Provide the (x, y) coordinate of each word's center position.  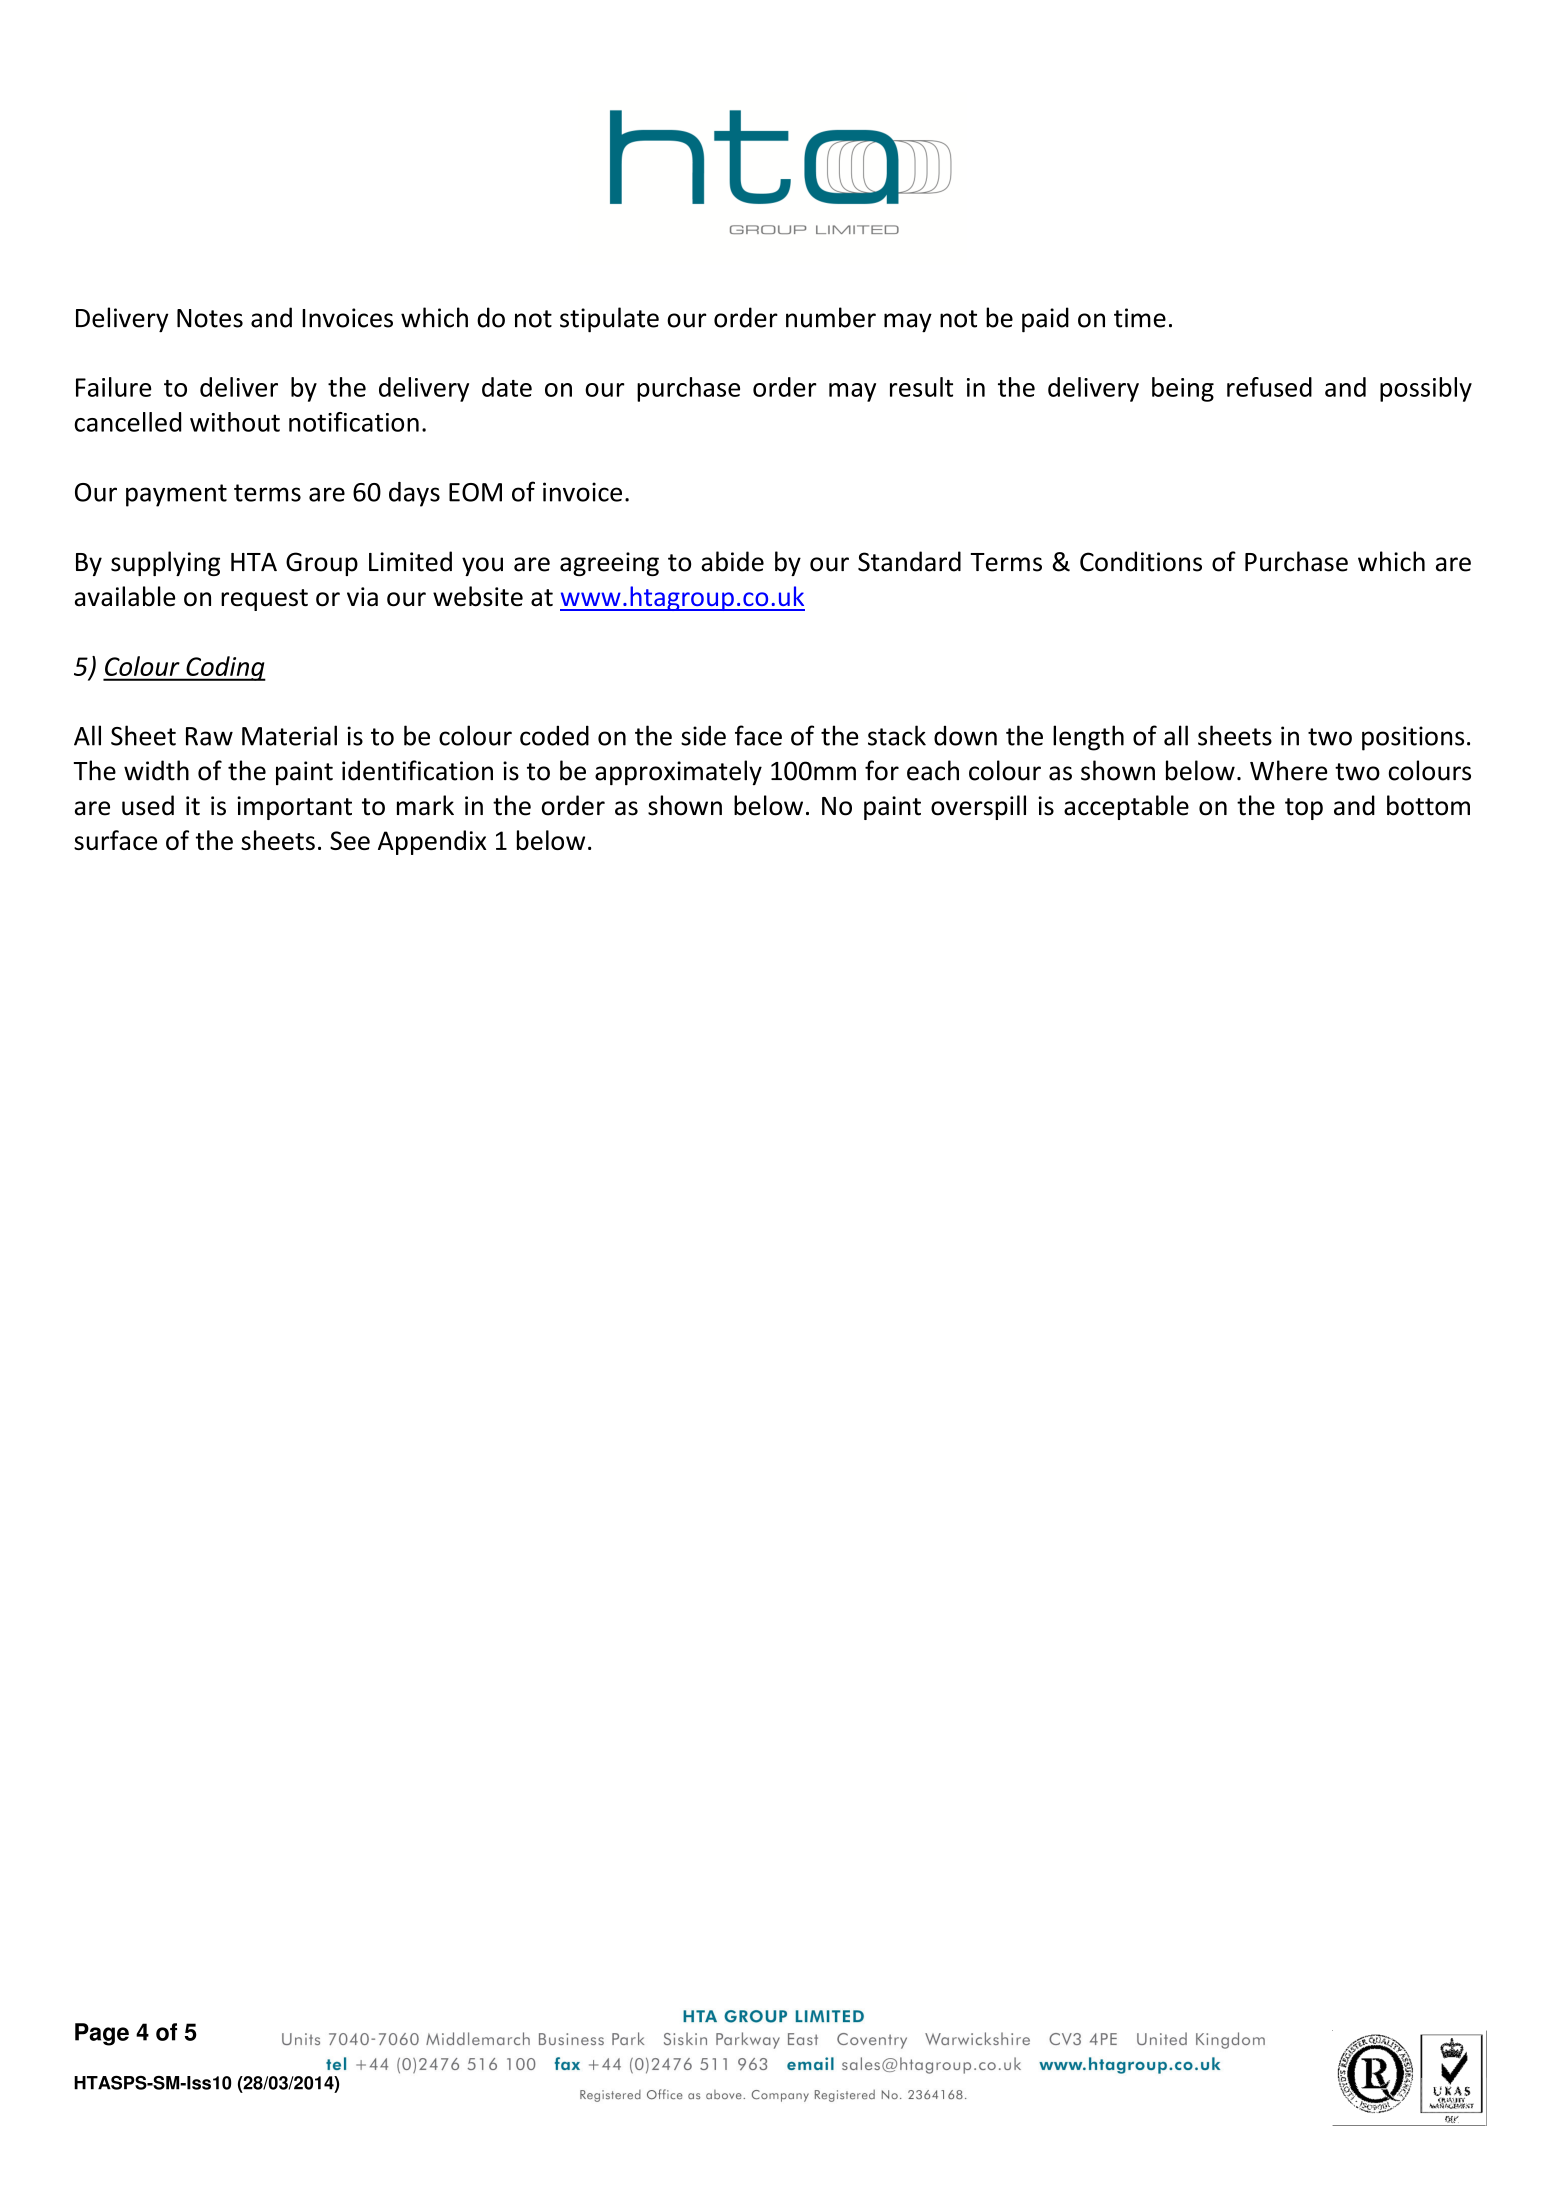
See (350, 840)
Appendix (432, 842)
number (831, 317)
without (235, 422)
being (1183, 389)
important (294, 808)
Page (102, 2034)
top (1304, 809)
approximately (678, 772)
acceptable (1126, 807)
